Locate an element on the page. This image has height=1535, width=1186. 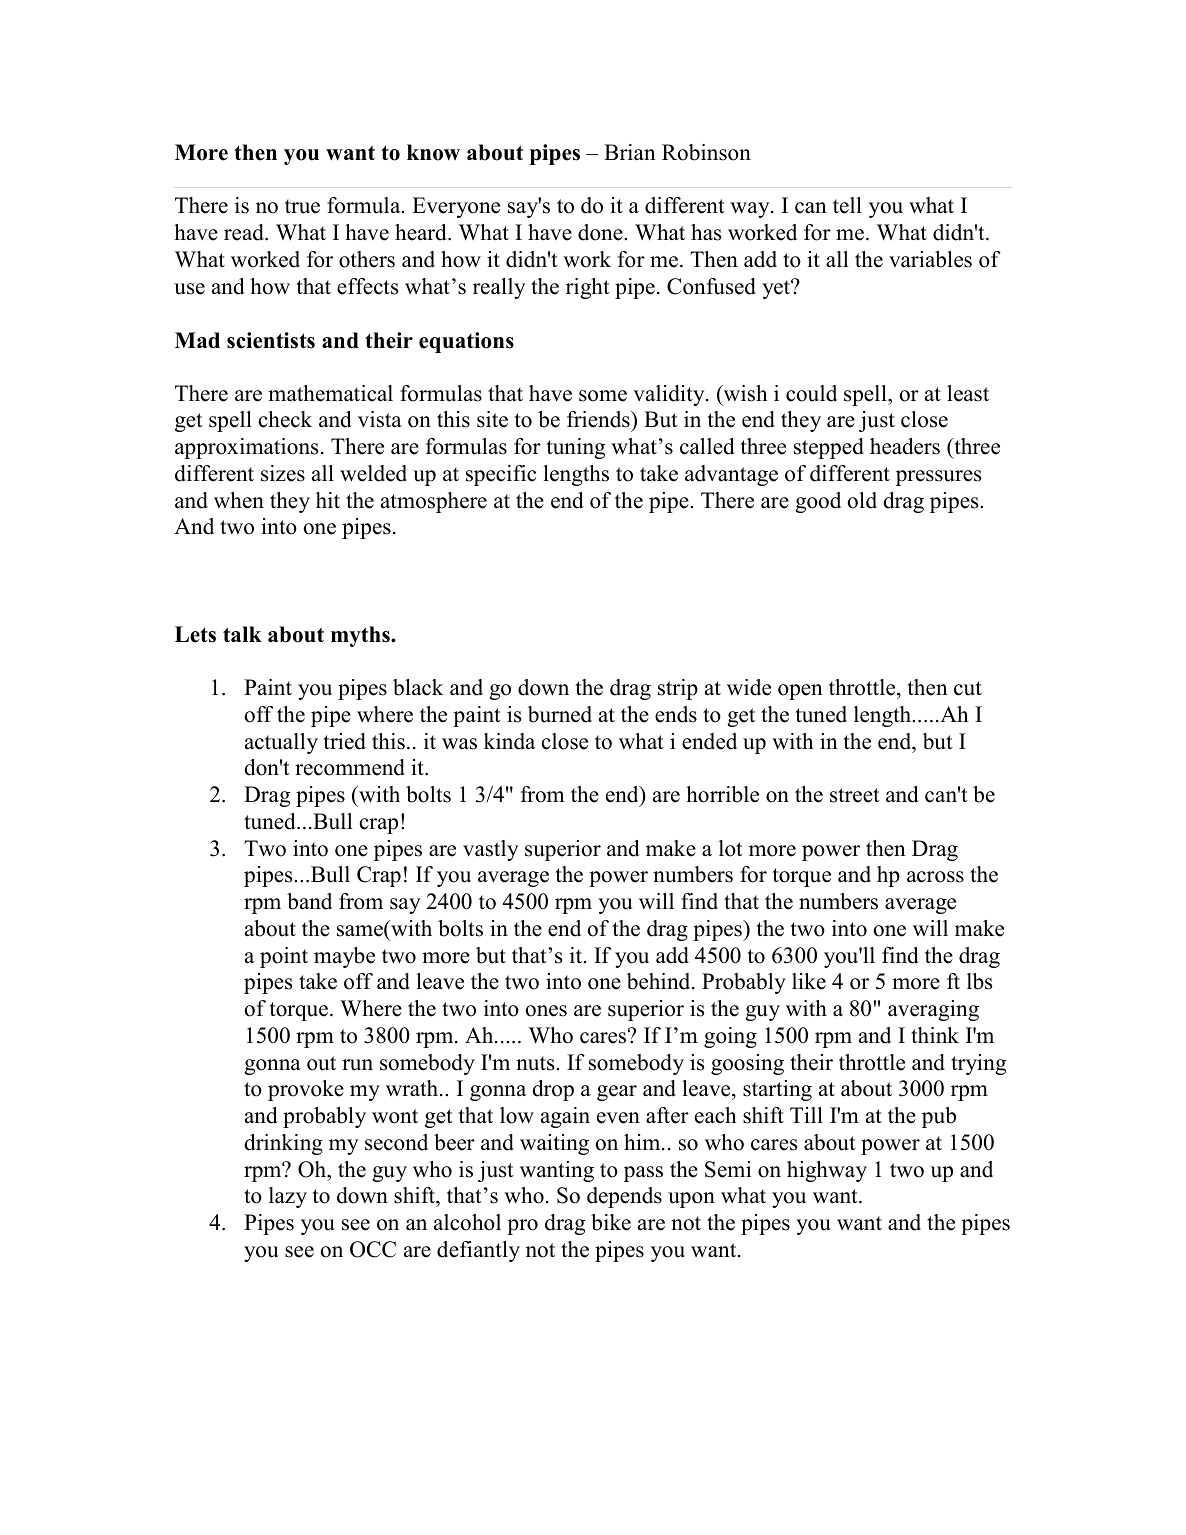
actually is located at coordinates (281, 743).
